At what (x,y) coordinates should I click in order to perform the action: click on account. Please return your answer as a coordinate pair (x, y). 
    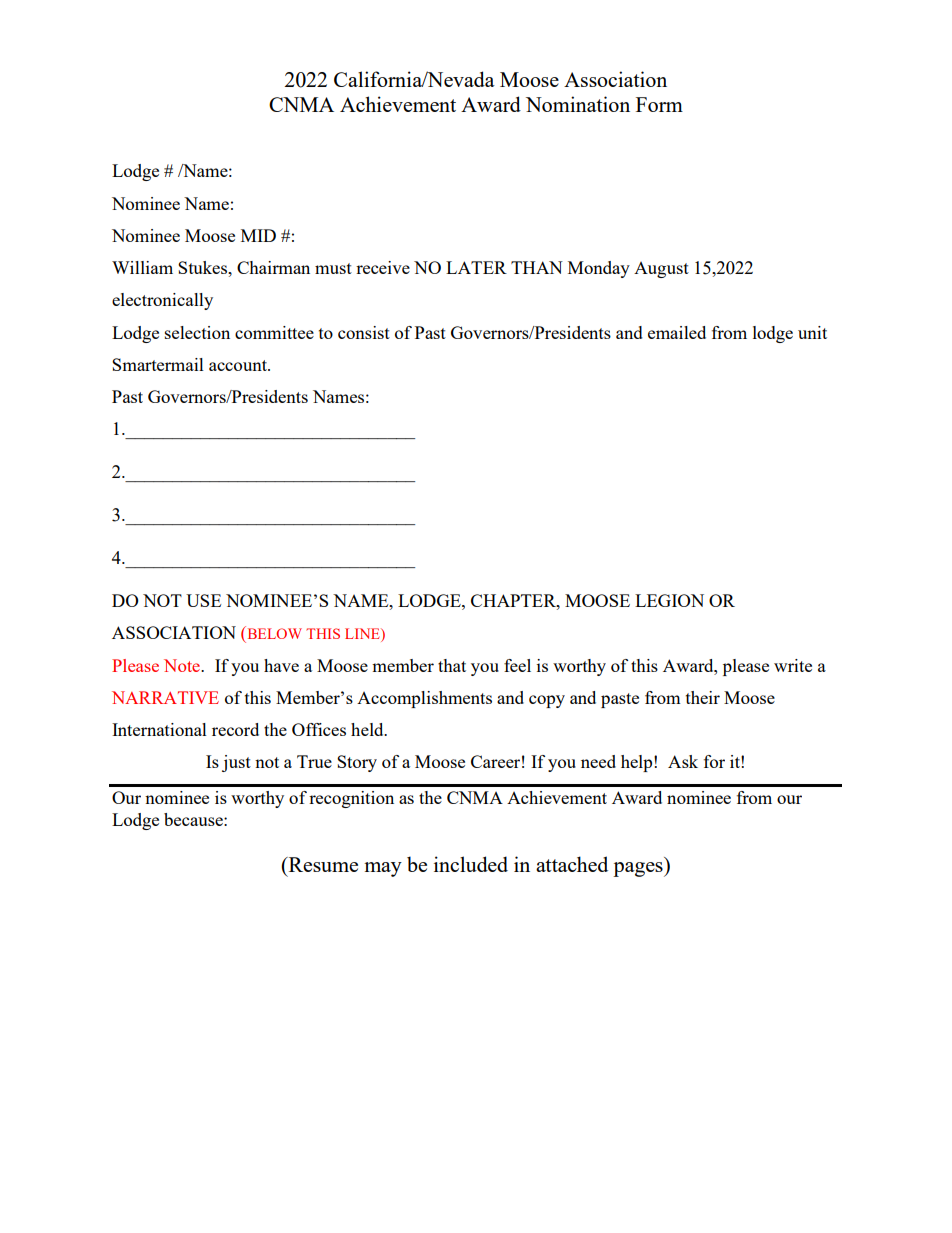
    Looking at the image, I should click on (239, 365).
